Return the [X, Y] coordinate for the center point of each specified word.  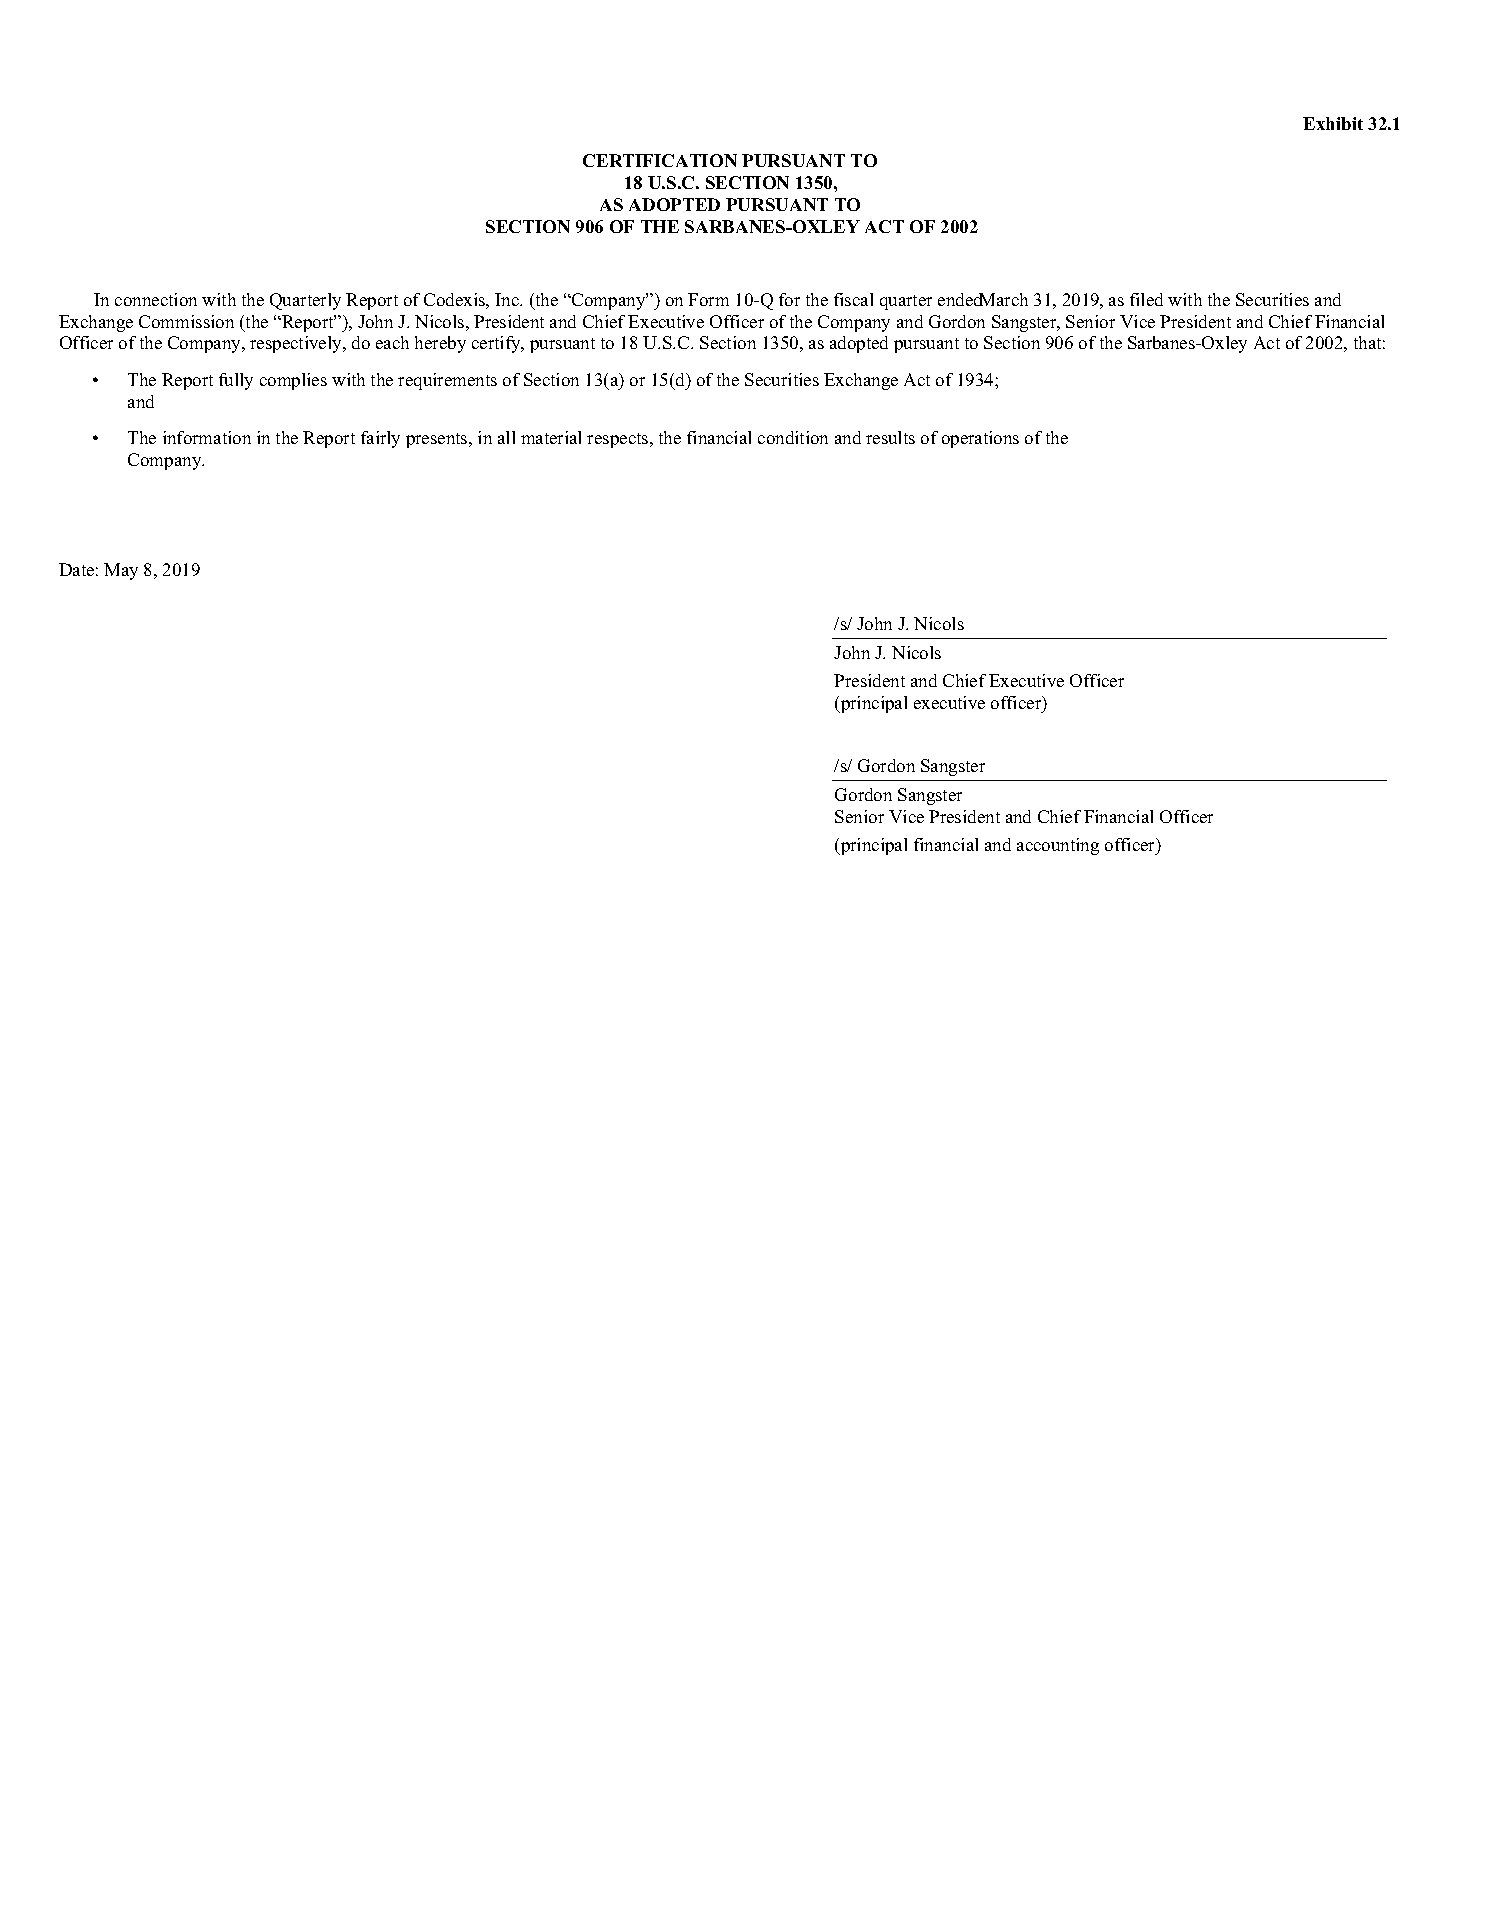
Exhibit [1333, 123]
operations [980, 439]
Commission [186, 321]
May [121, 571]
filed [1146, 299]
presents [438, 440]
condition [793, 437]
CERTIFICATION [660, 160]
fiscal [853, 299]
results [890, 437]
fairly [380, 439]
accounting [1058, 846]
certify [497, 344]
